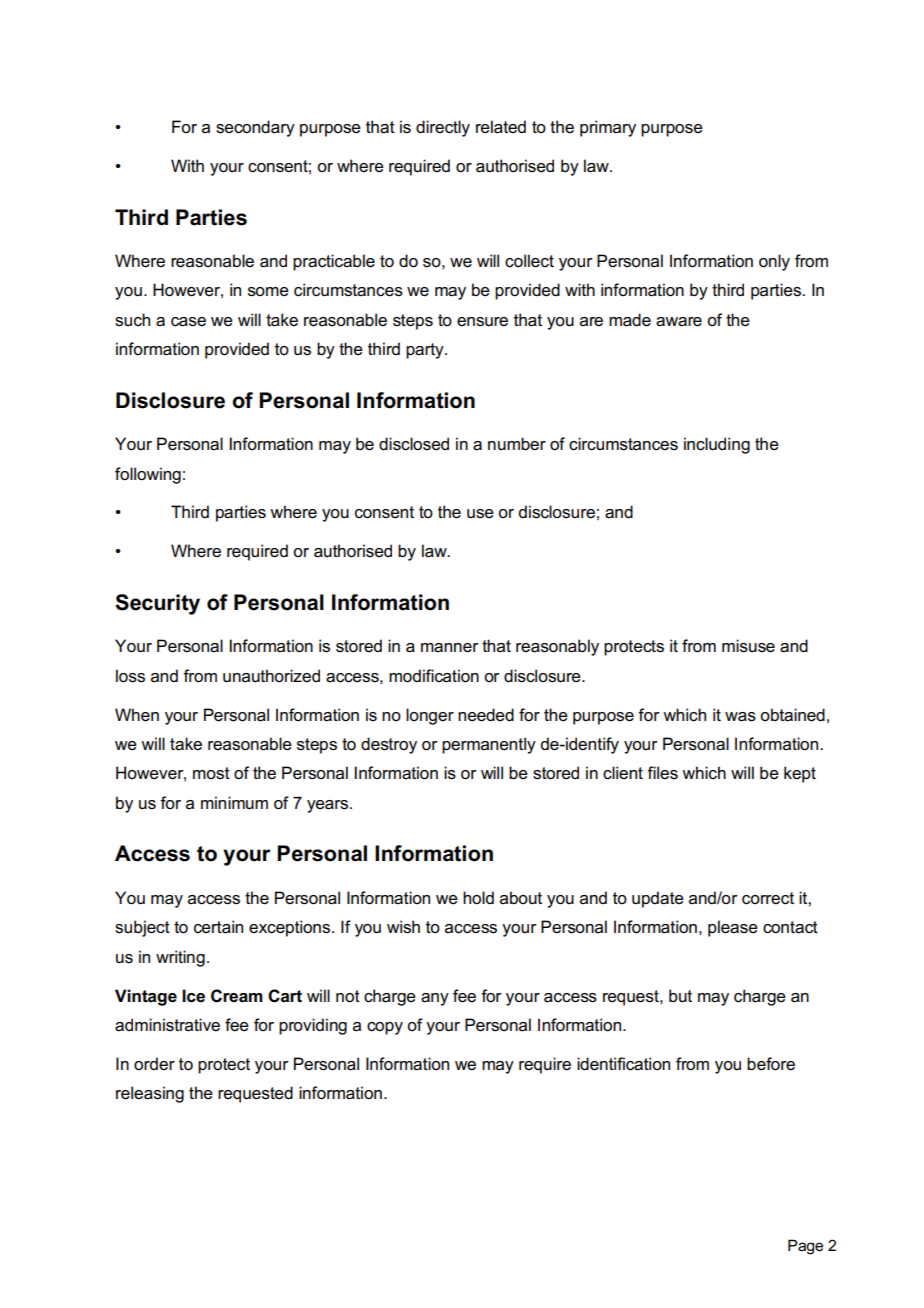 This image has width=924, height=1308. I want to click on permanently, so click(489, 745).
